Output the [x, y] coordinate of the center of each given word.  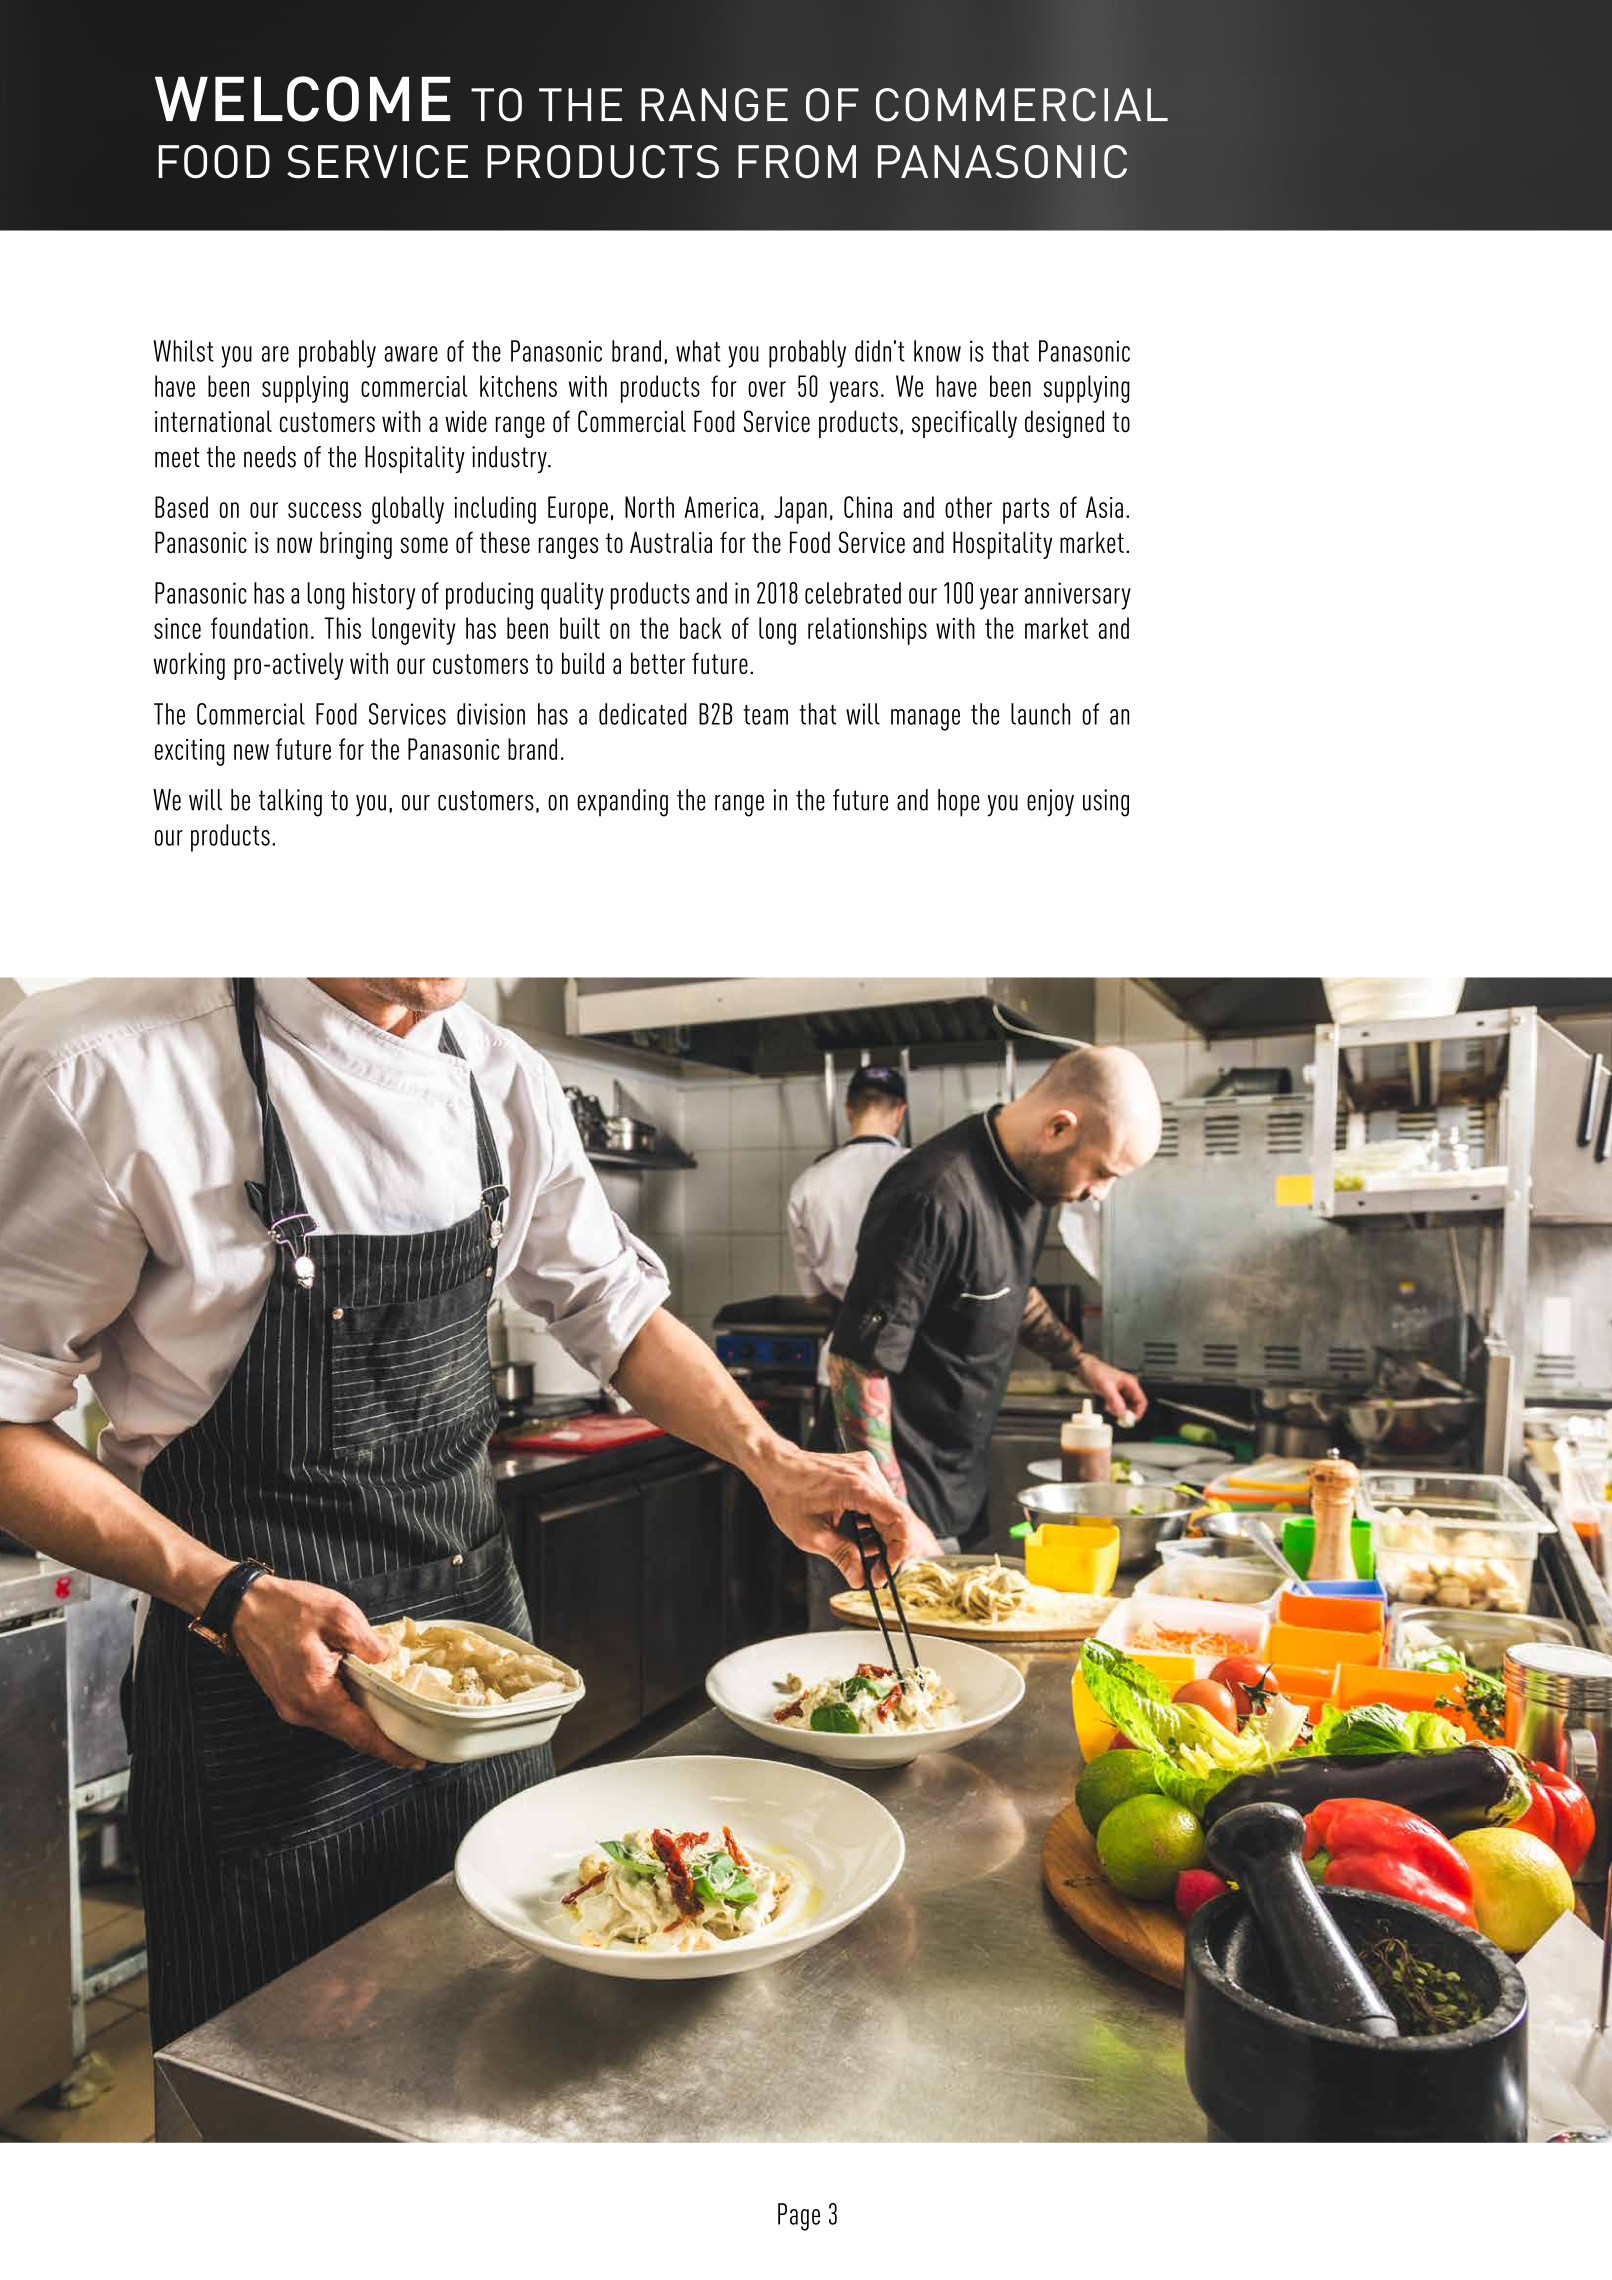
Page [799, 2217]
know [937, 351]
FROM [797, 162]
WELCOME [302, 99]
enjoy [1050, 803]
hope [959, 803]
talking [290, 803]
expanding [622, 803]
